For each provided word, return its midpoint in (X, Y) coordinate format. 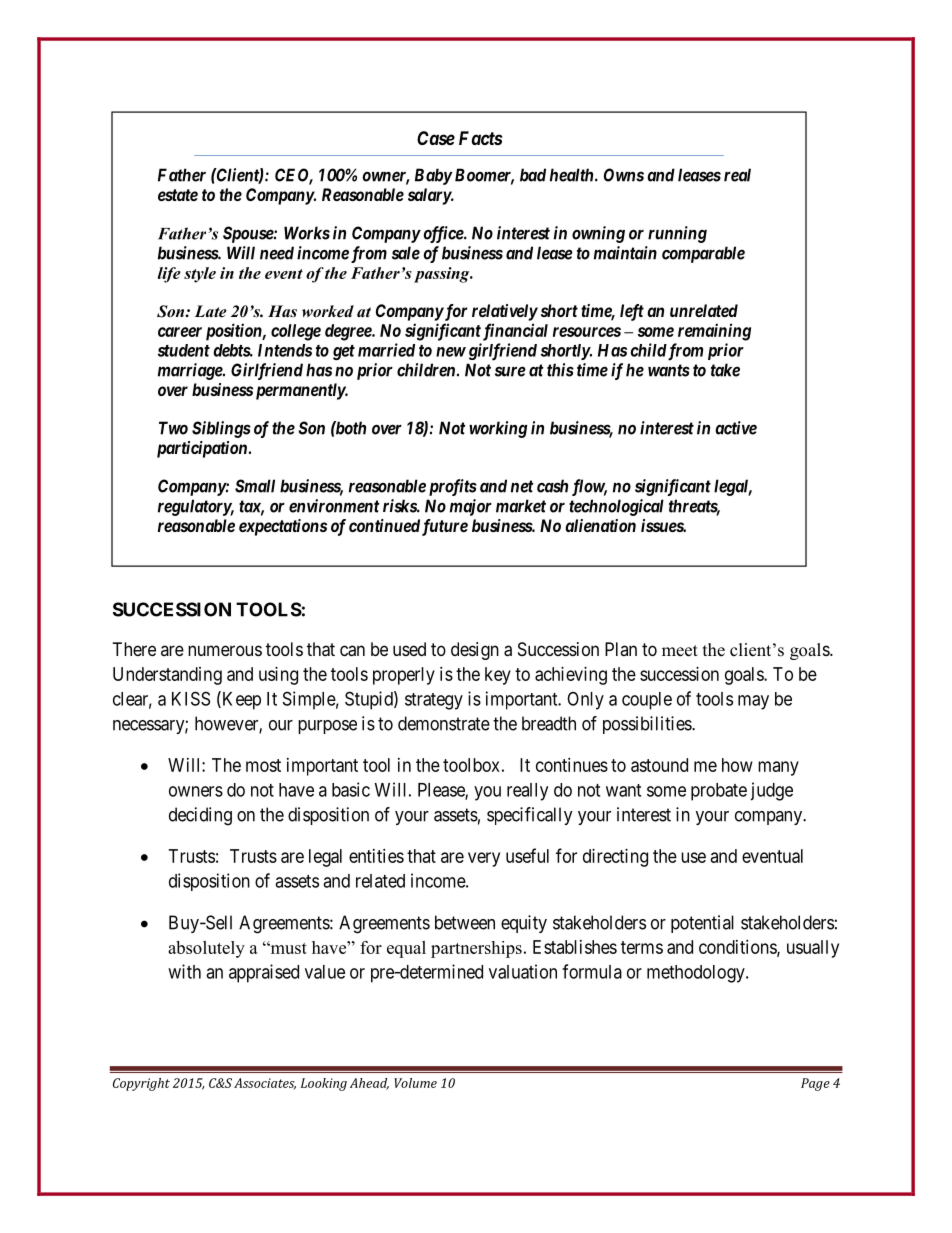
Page (815, 1084)
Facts (481, 138)
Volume (415, 1083)
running (677, 234)
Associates (265, 1084)
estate (178, 195)
